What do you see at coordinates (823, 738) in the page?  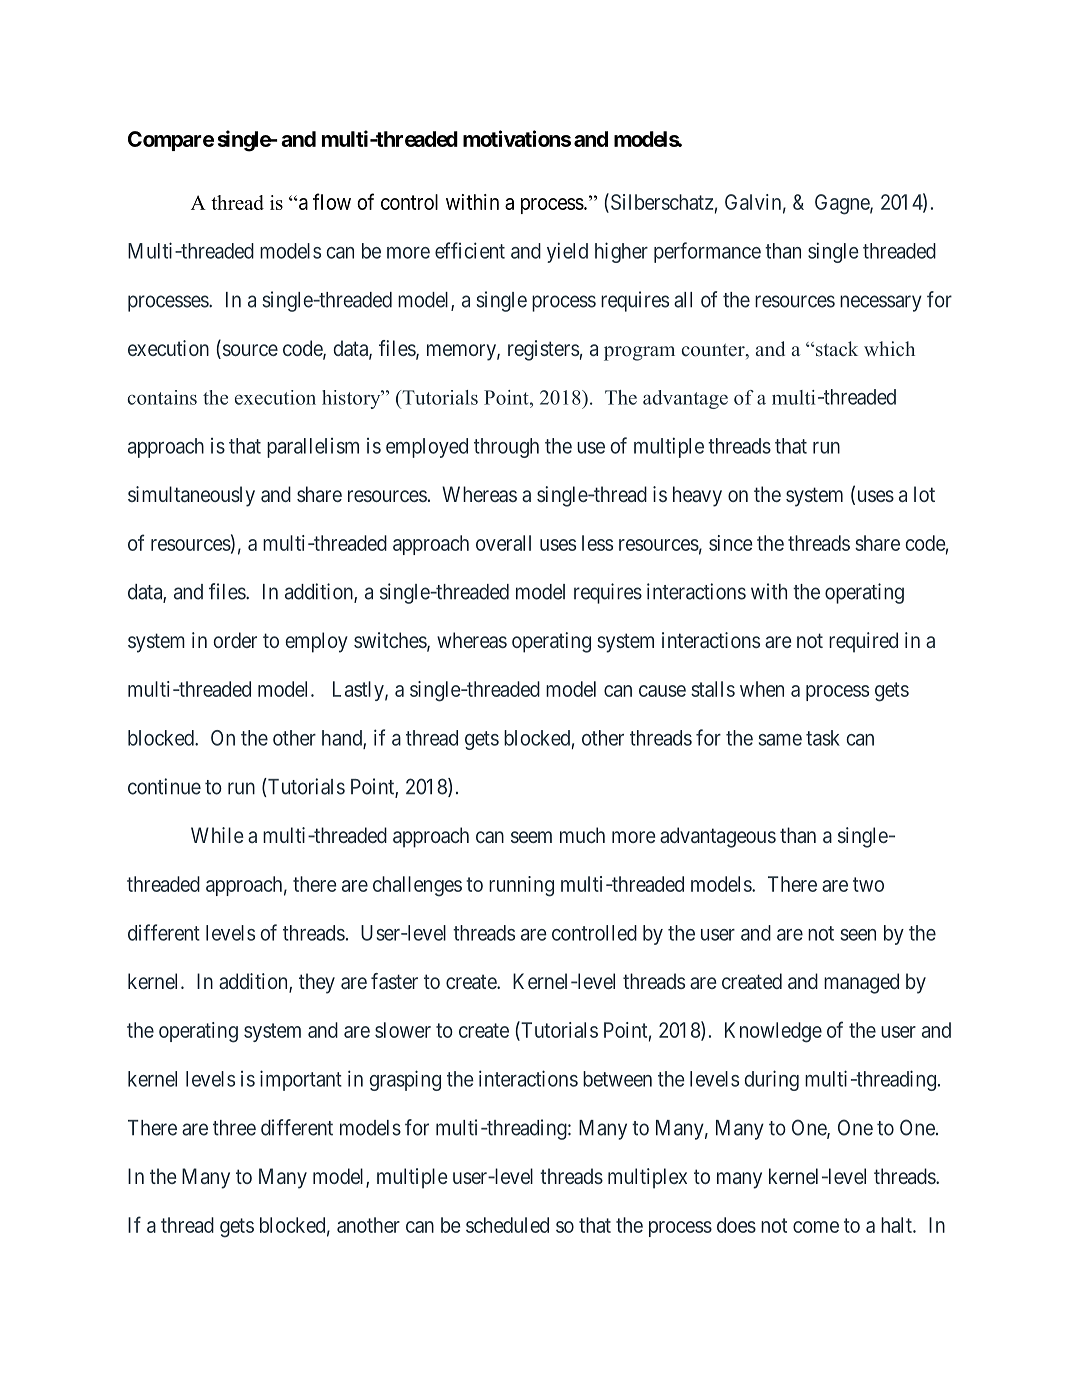 I see `task` at bounding box center [823, 738].
